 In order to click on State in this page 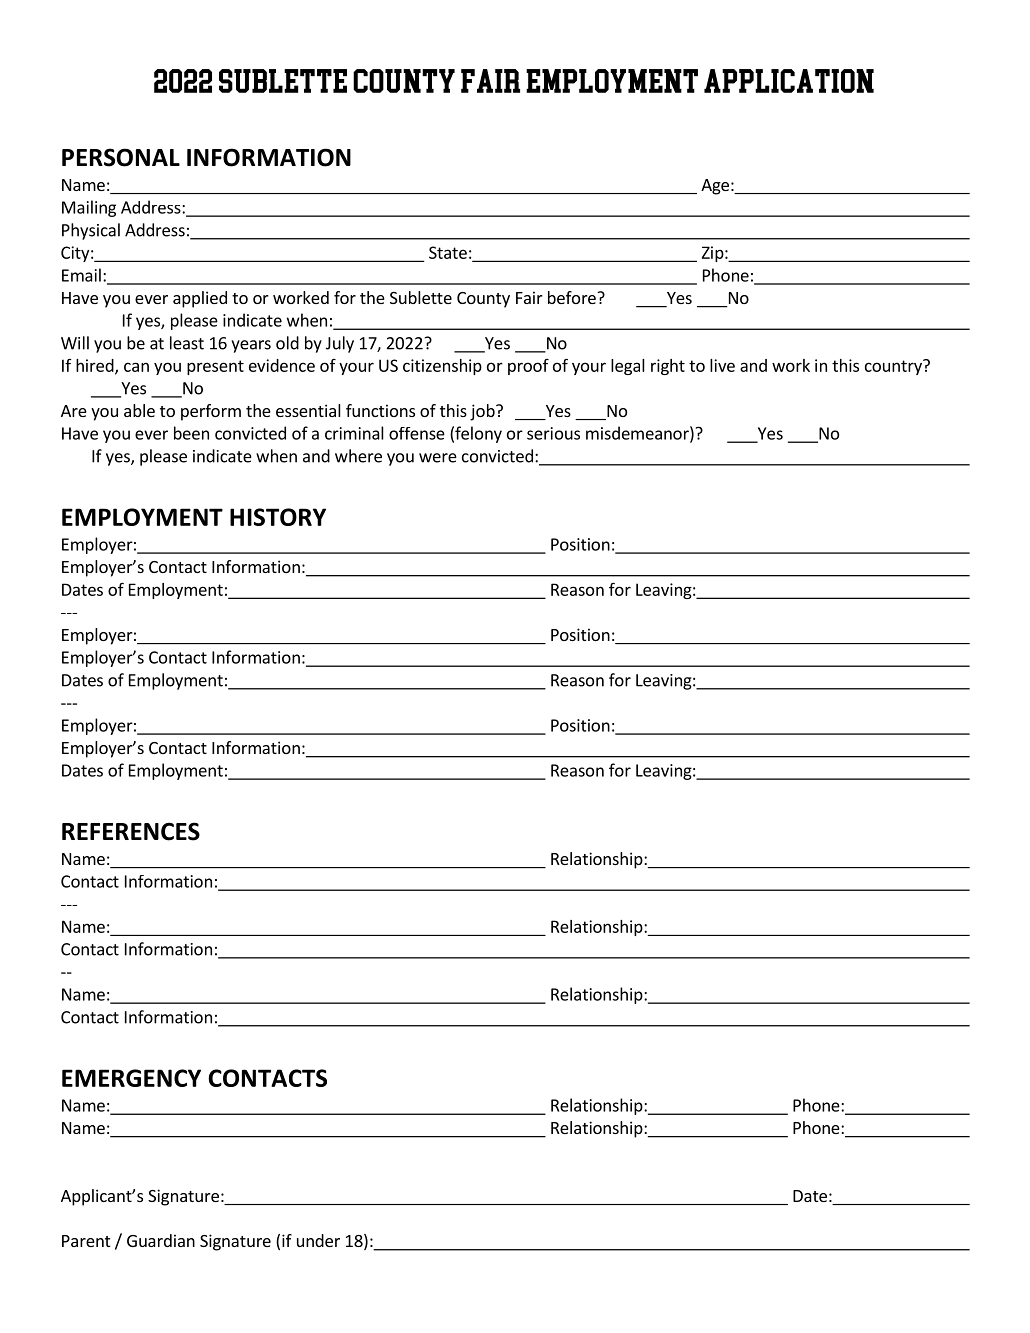, I will do `click(448, 252)`.
